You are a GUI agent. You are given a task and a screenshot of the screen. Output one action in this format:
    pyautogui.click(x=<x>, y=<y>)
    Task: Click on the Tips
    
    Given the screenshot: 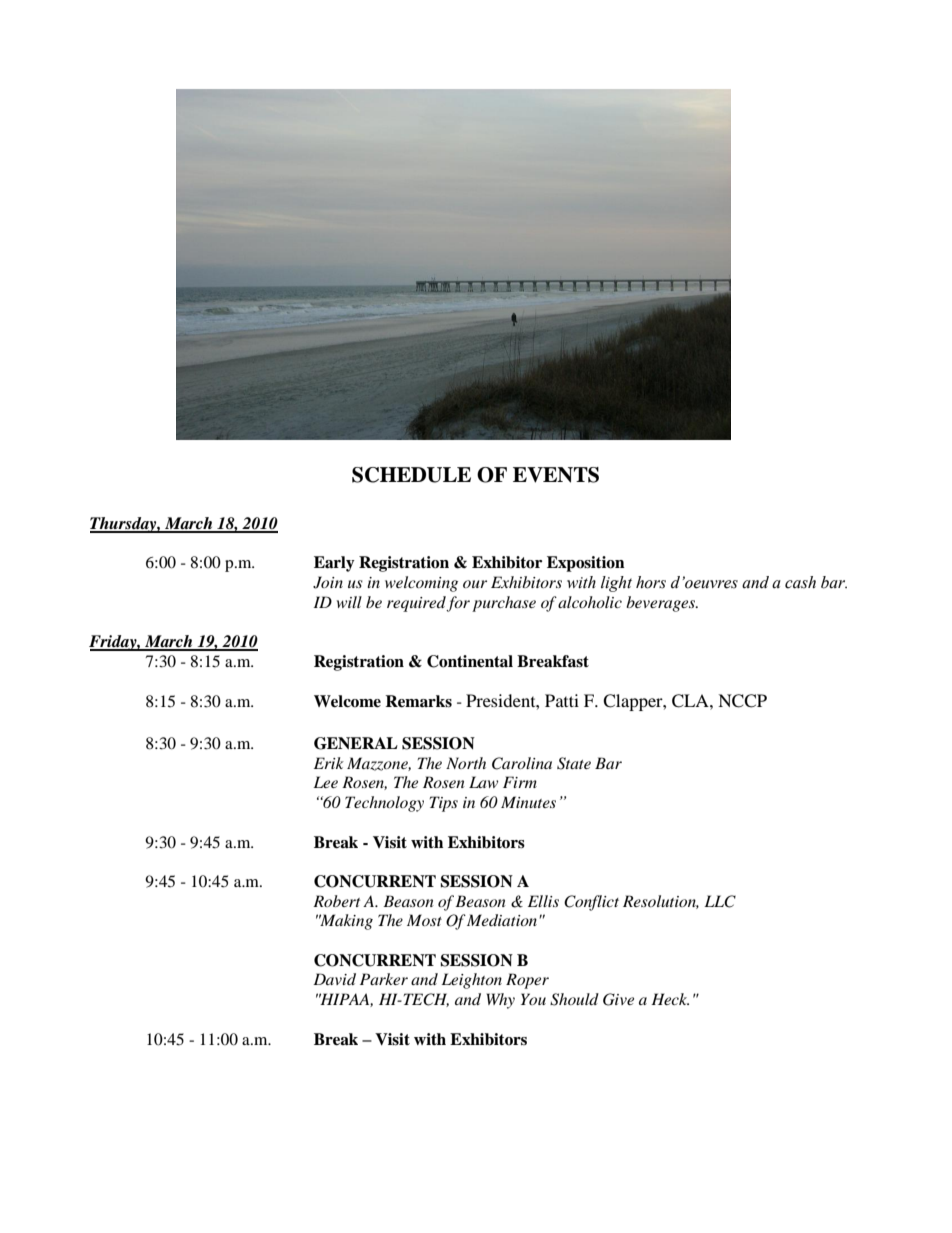 What is the action you would take?
    pyautogui.click(x=444, y=804)
